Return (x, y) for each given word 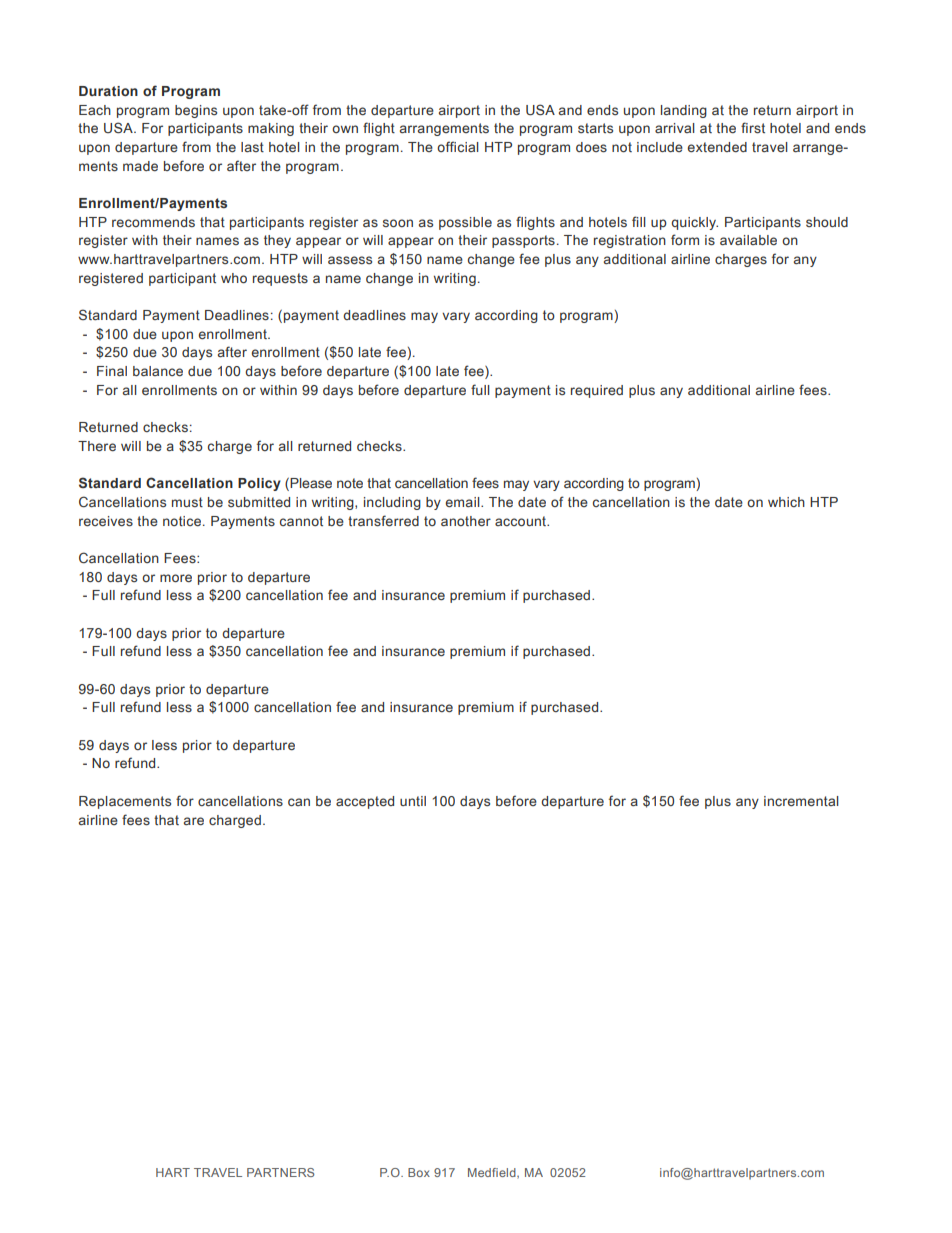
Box (419, 1172)
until (413, 801)
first (753, 127)
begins (196, 111)
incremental (801, 801)
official (458, 146)
